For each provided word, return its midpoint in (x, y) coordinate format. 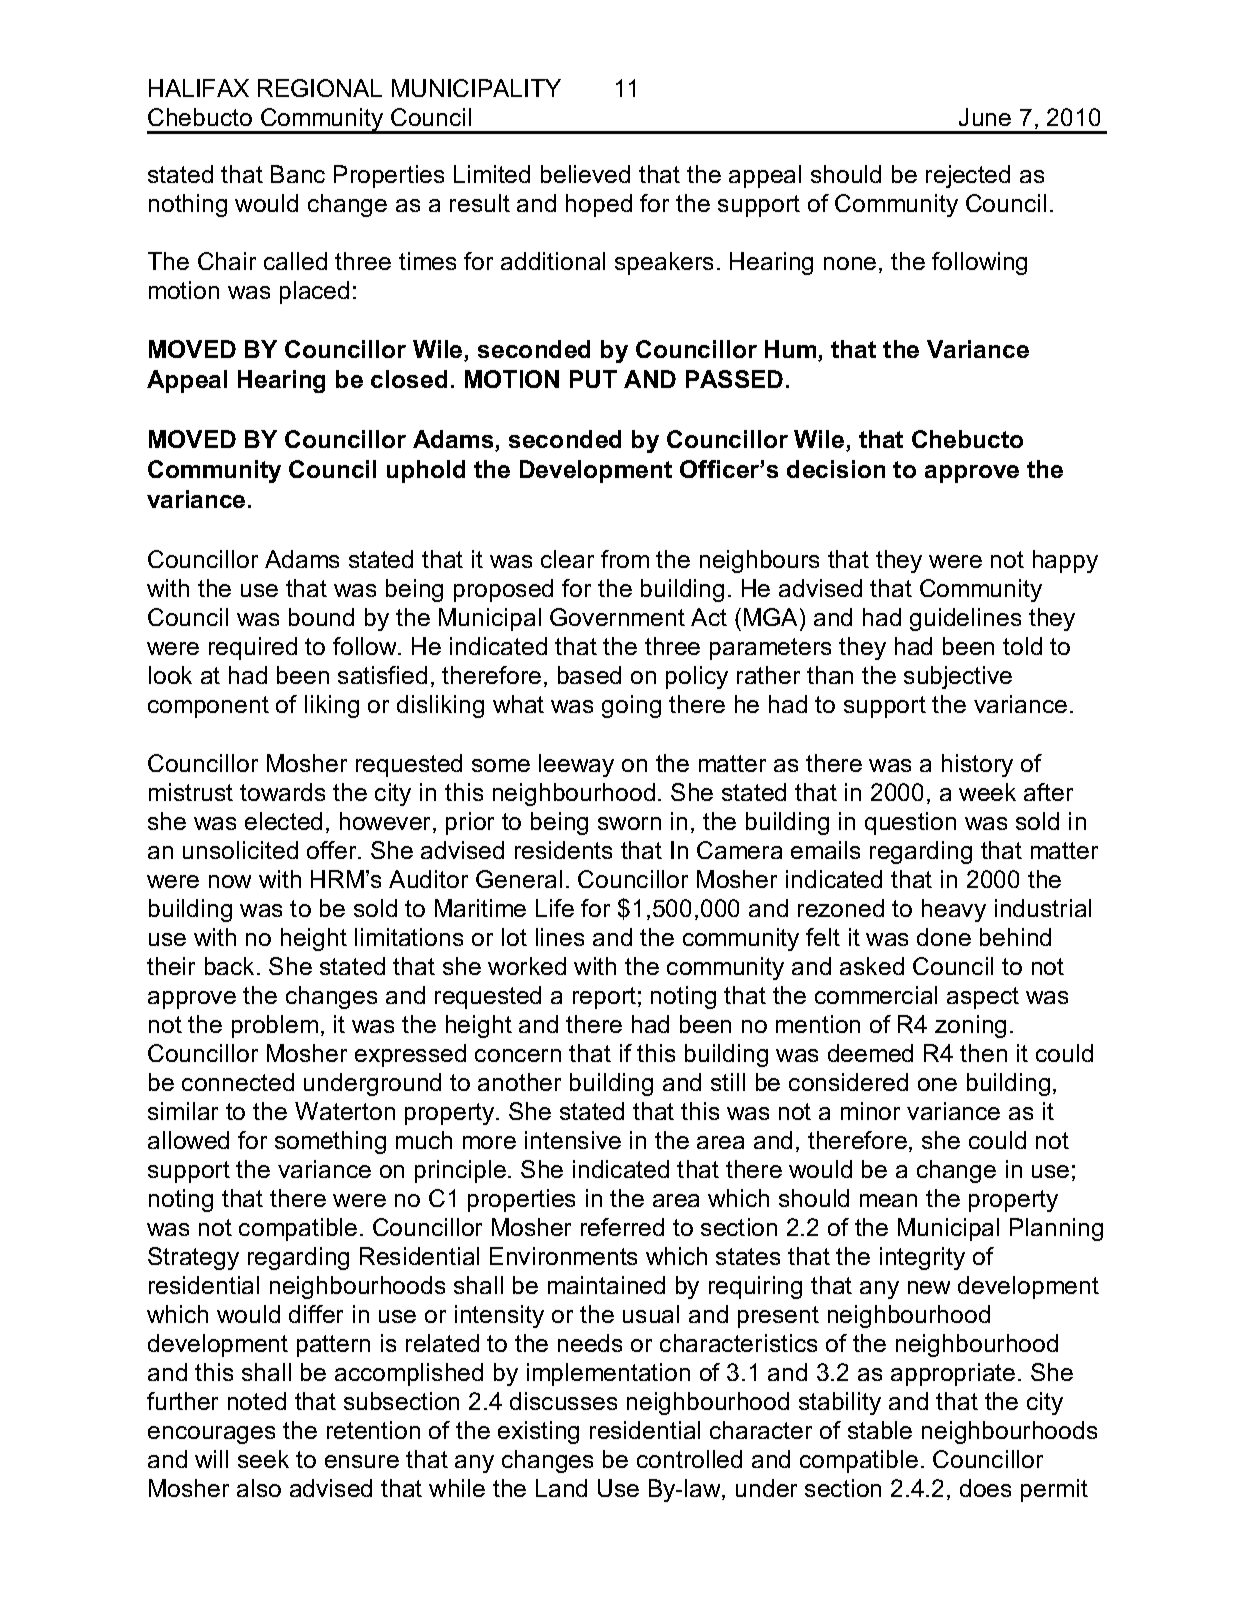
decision (836, 469)
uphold (426, 471)
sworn (629, 823)
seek (263, 1459)
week (987, 792)
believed (585, 174)
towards (282, 792)
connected (238, 1082)
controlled (689, 1459)
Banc (298, 174)
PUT (593, 379)
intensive (573, 1140)
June (985, 117)
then (983, 1053)
